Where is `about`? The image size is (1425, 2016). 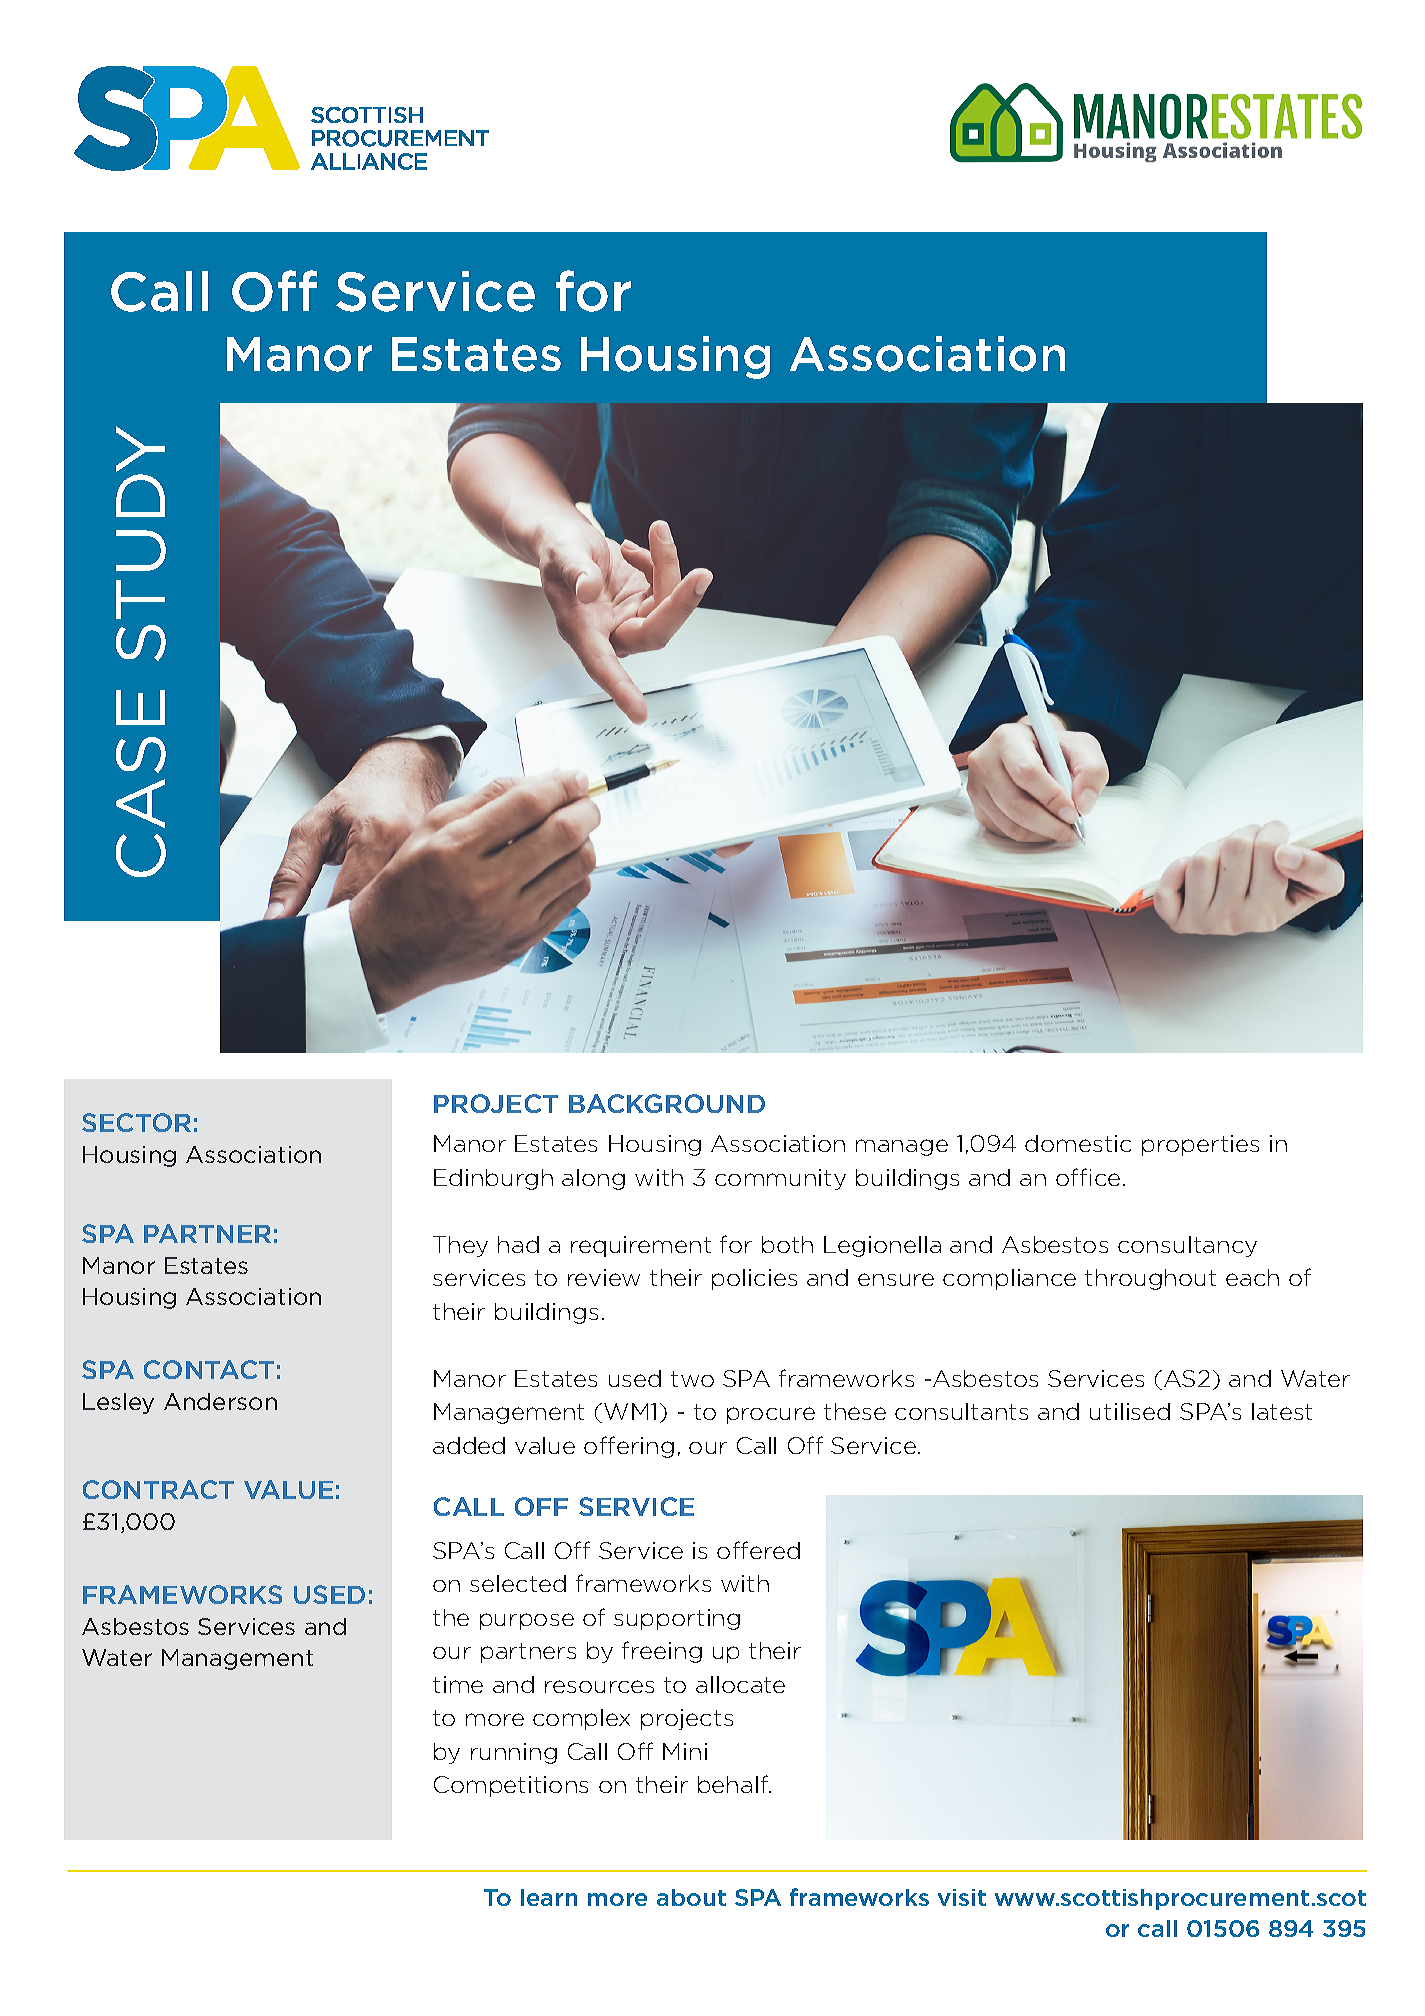
about is located at coordinates (691, 1897).
